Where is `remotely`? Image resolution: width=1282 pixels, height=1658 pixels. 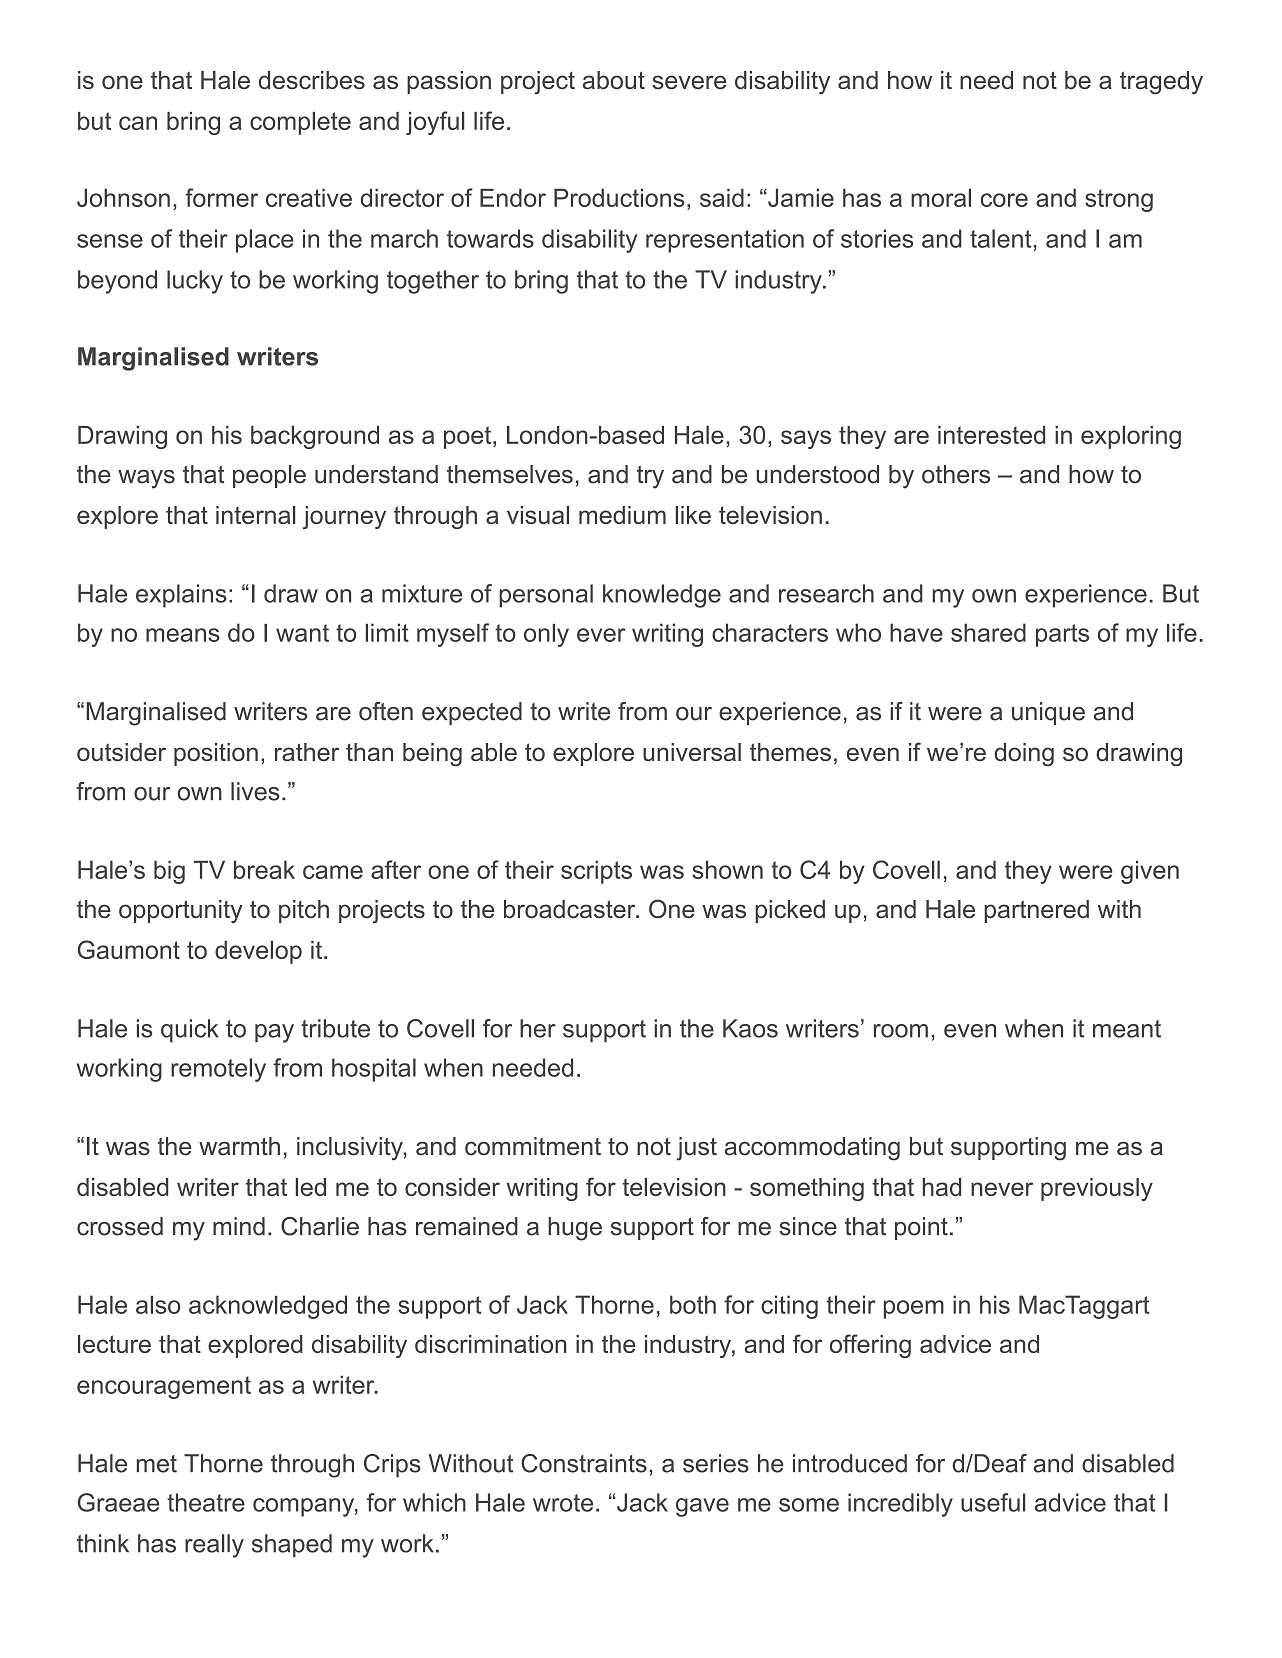
remotely is located at coordinates (218, 1070).
